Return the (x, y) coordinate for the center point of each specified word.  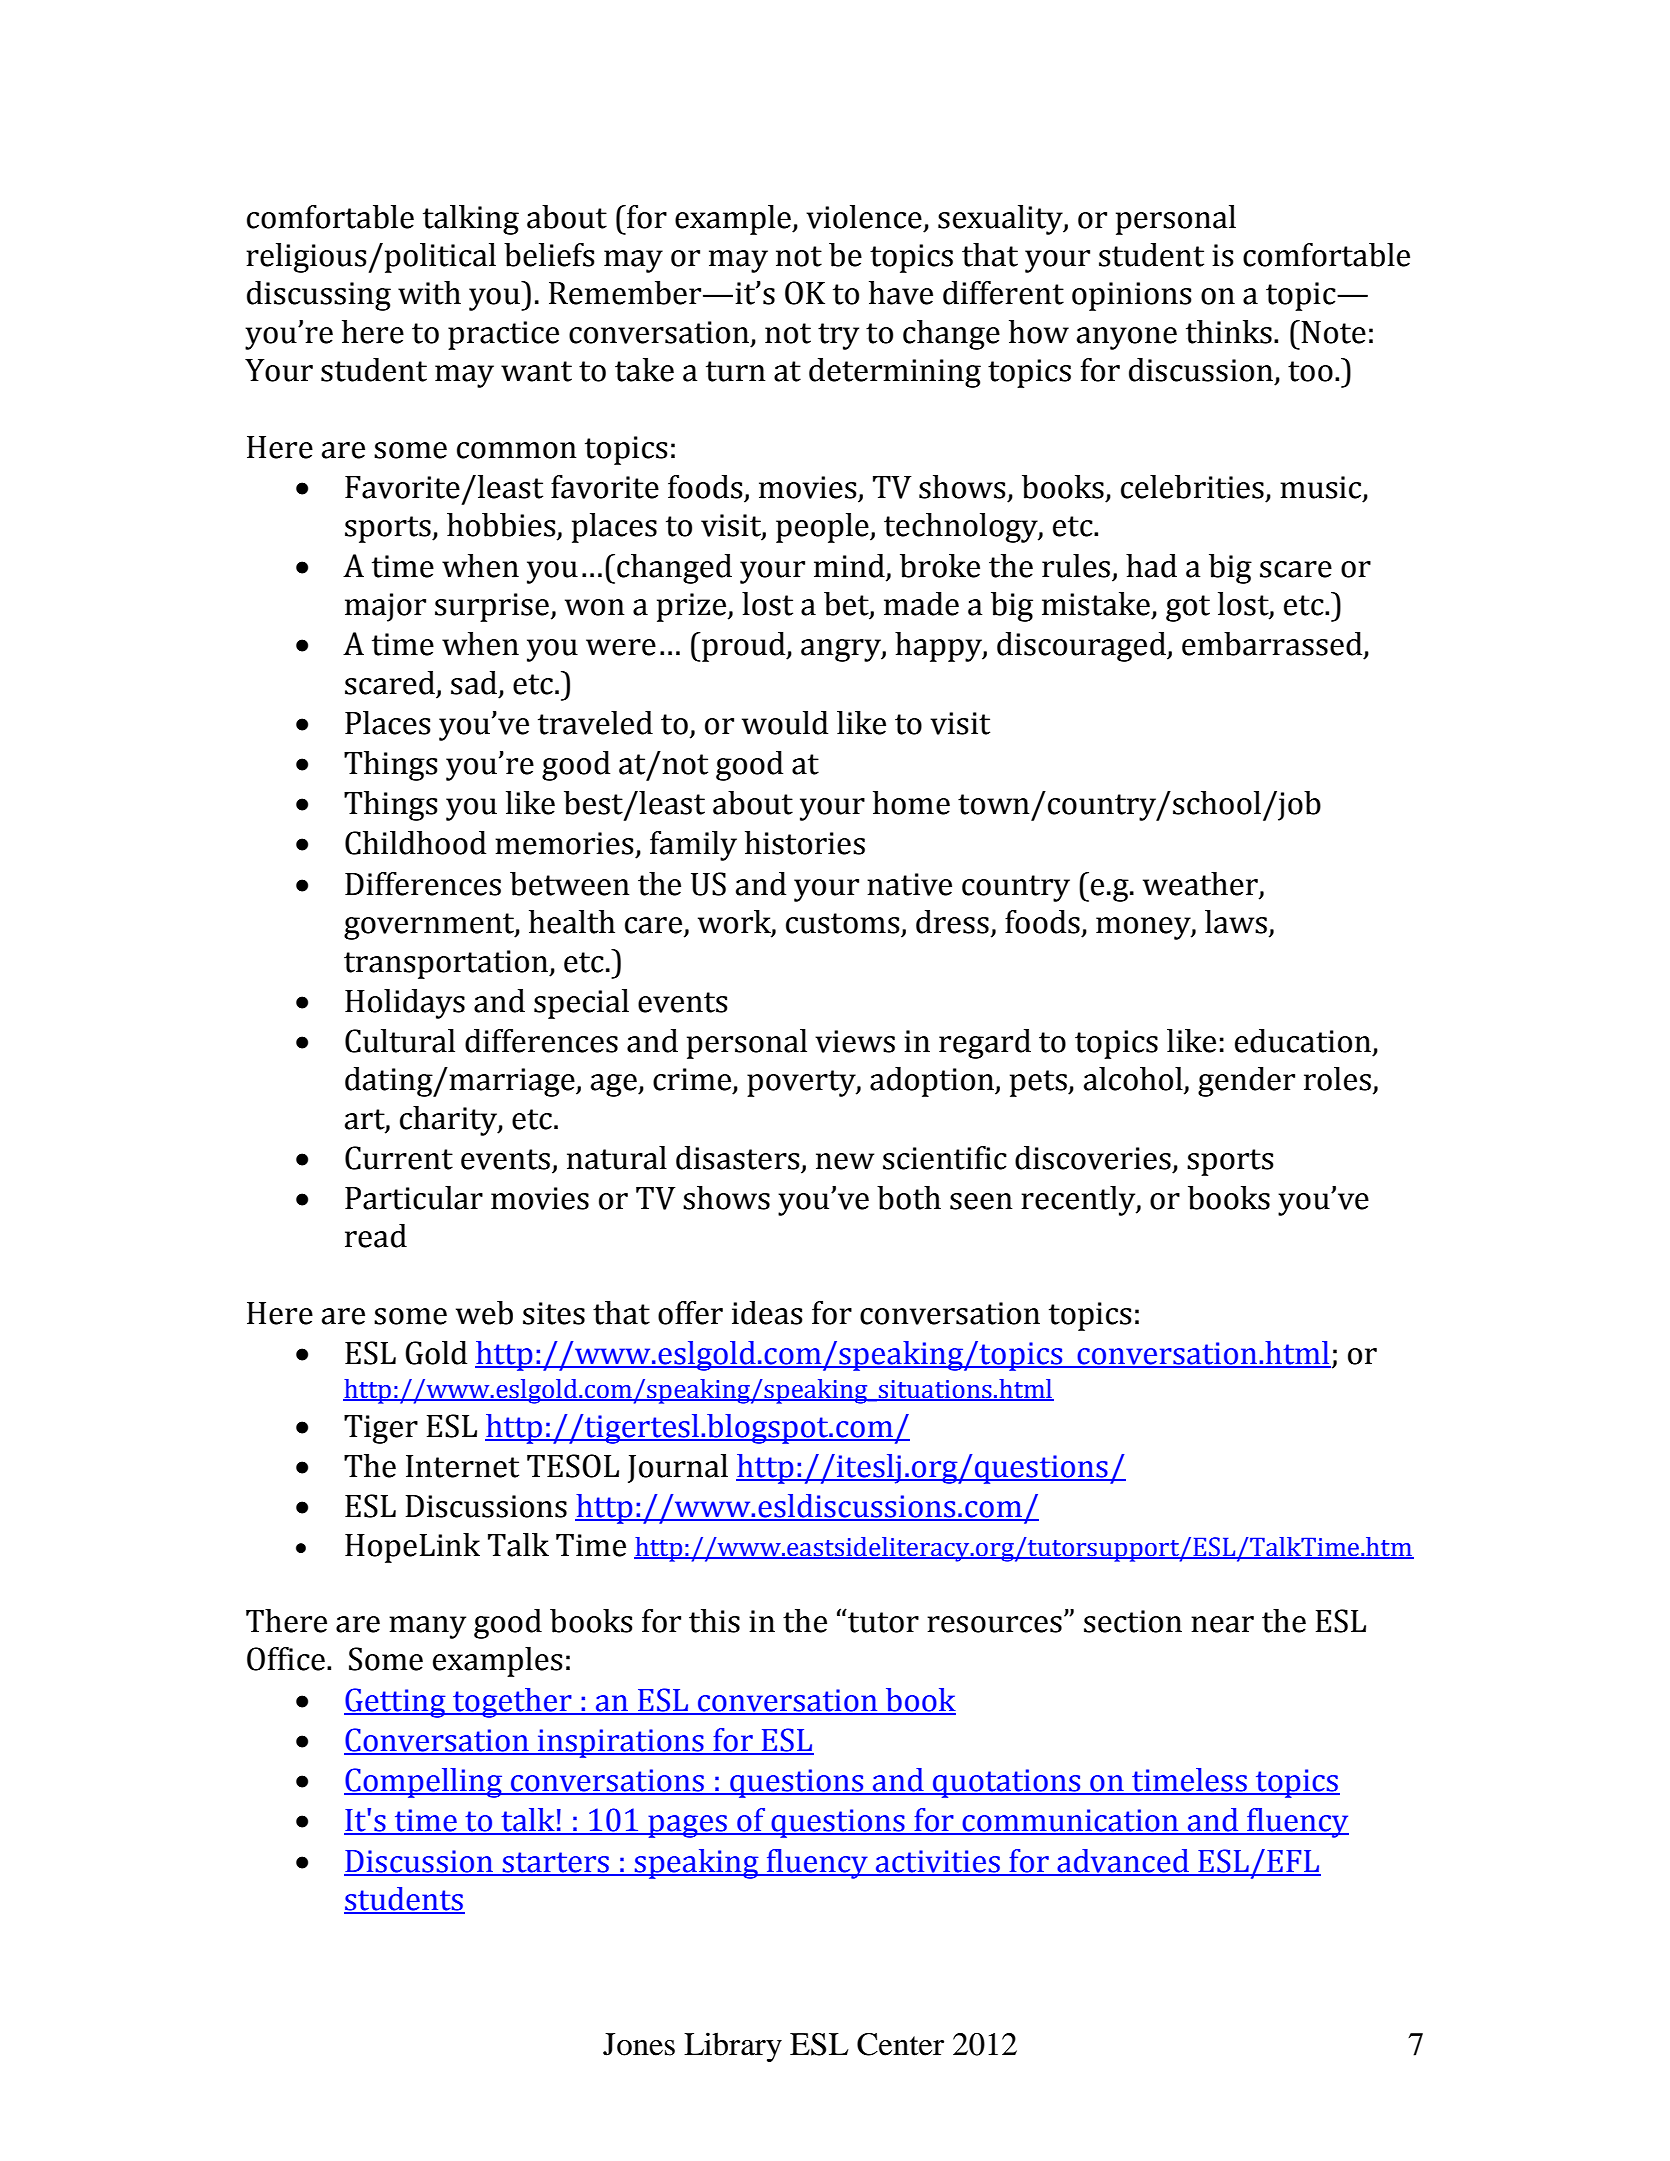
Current (399, 1158)
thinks (1229, 332)
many (427, 1627)
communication (1070, 1821)
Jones (639, 2044)
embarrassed (1273, 645)
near (1222, 1624)
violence (864, 217)
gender (1246, 1082)
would (785, 723)
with (429, 293)
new (845, 1161)
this (714, 1621)
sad (475, 683)
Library (733, 2047)
